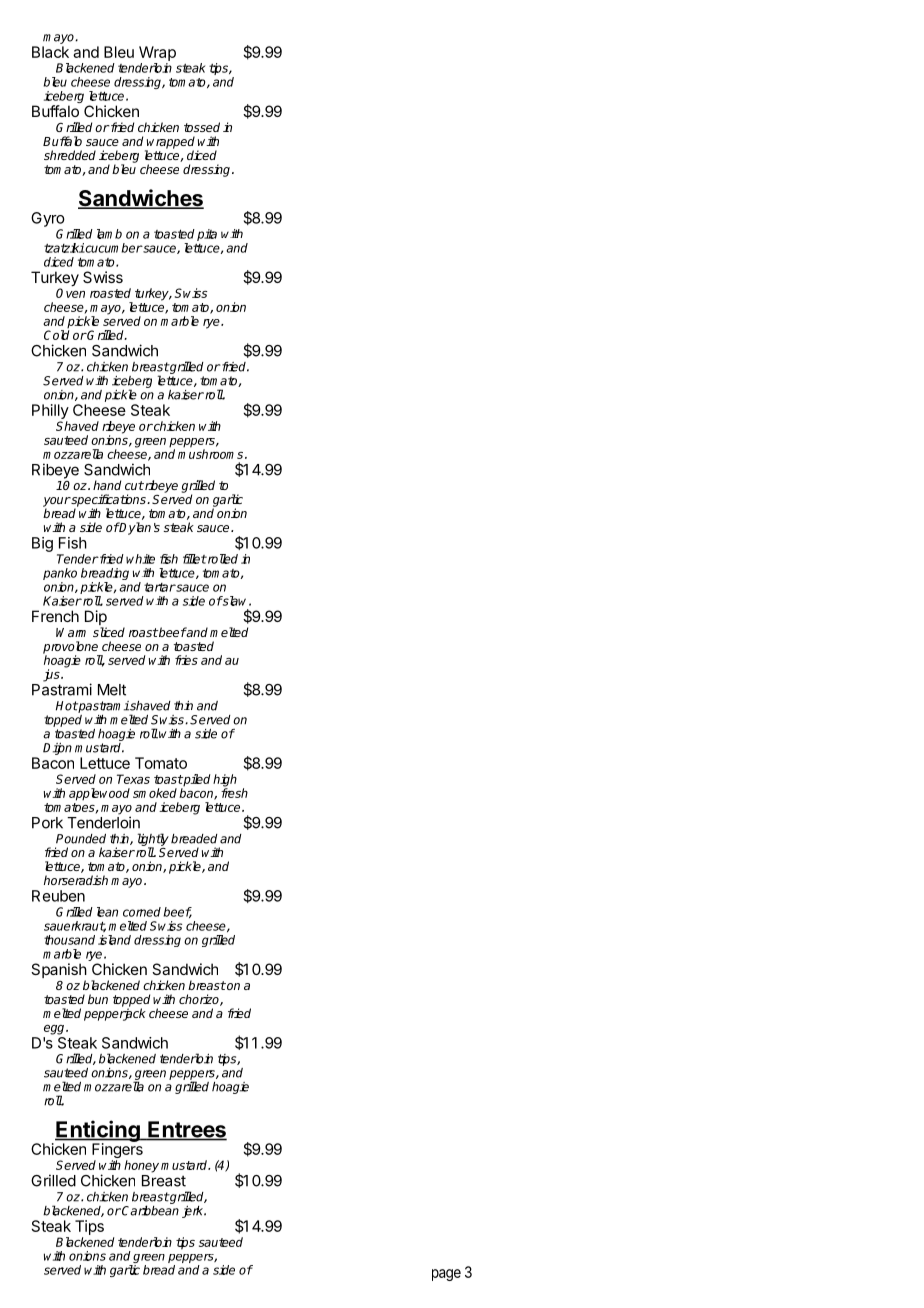 The width and height of the screenshot is (924, 1308). Describe the element at coordinates (149, 1210) in the screenshot. I see `Caribbean` at that location.
